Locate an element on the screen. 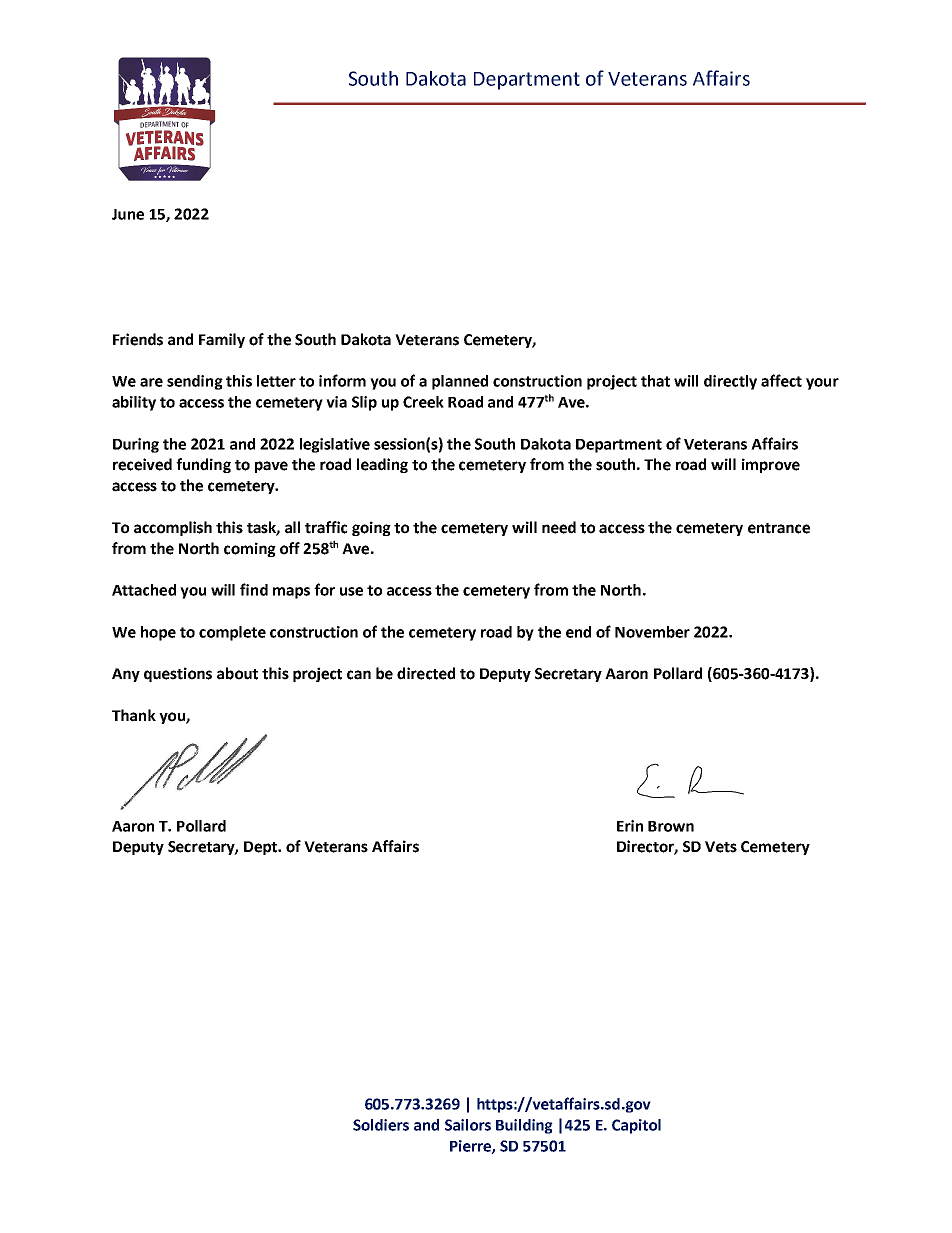  directed is located at coordinates (426, 673).
